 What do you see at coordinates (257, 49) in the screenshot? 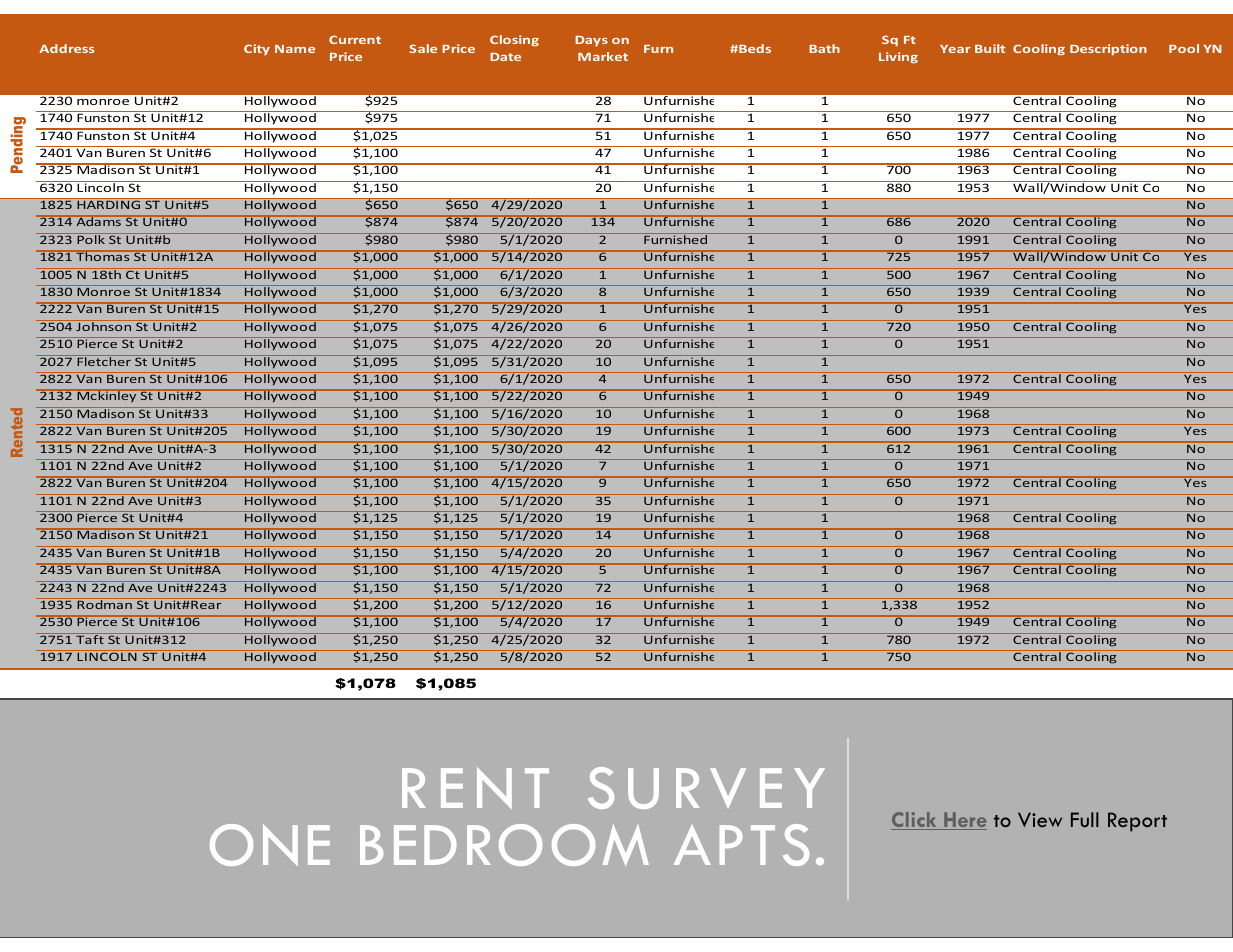
I see `City` at bounding box center [257, 49].
